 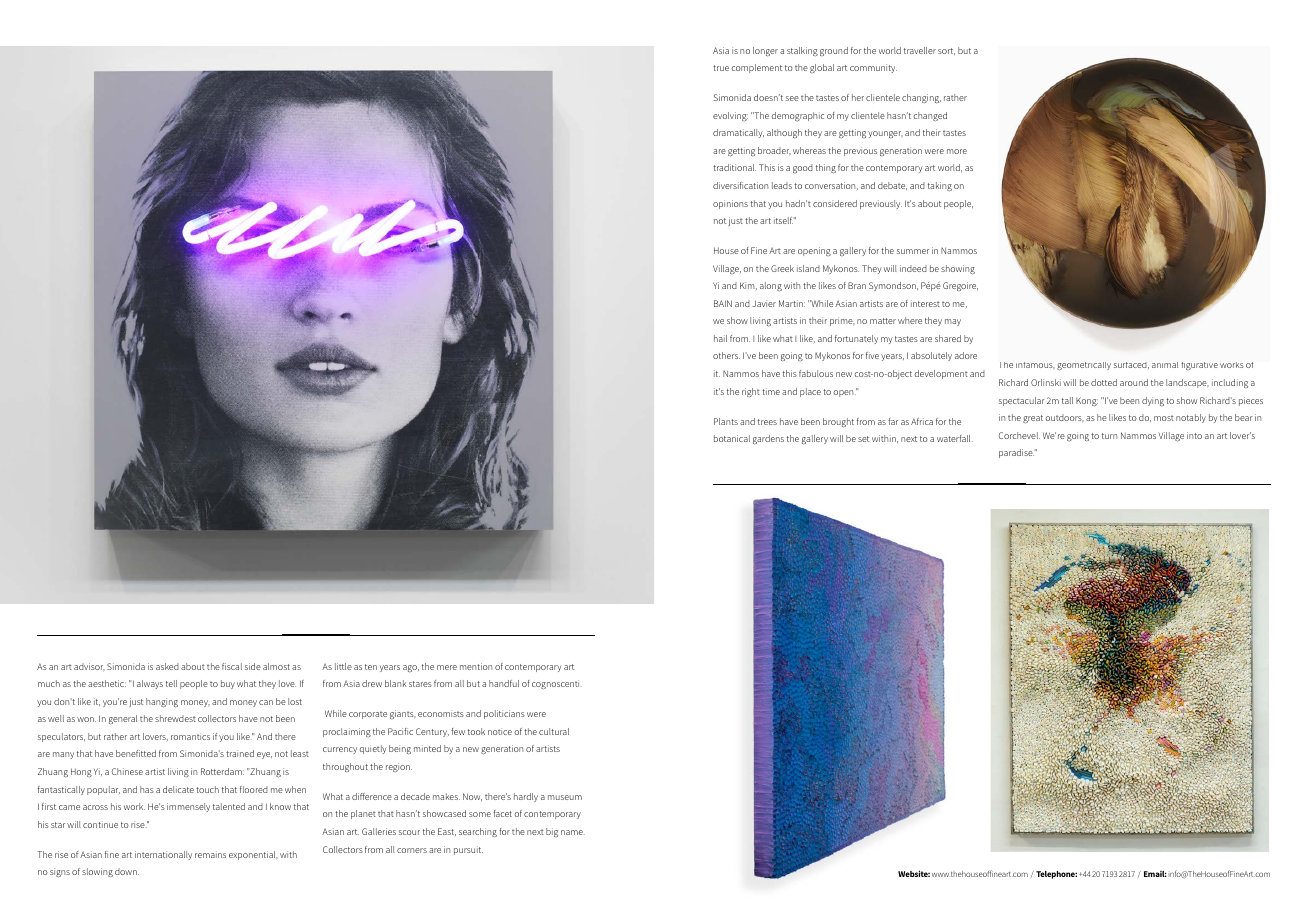 I want to click on botanical, so click(x=732, y=438).
